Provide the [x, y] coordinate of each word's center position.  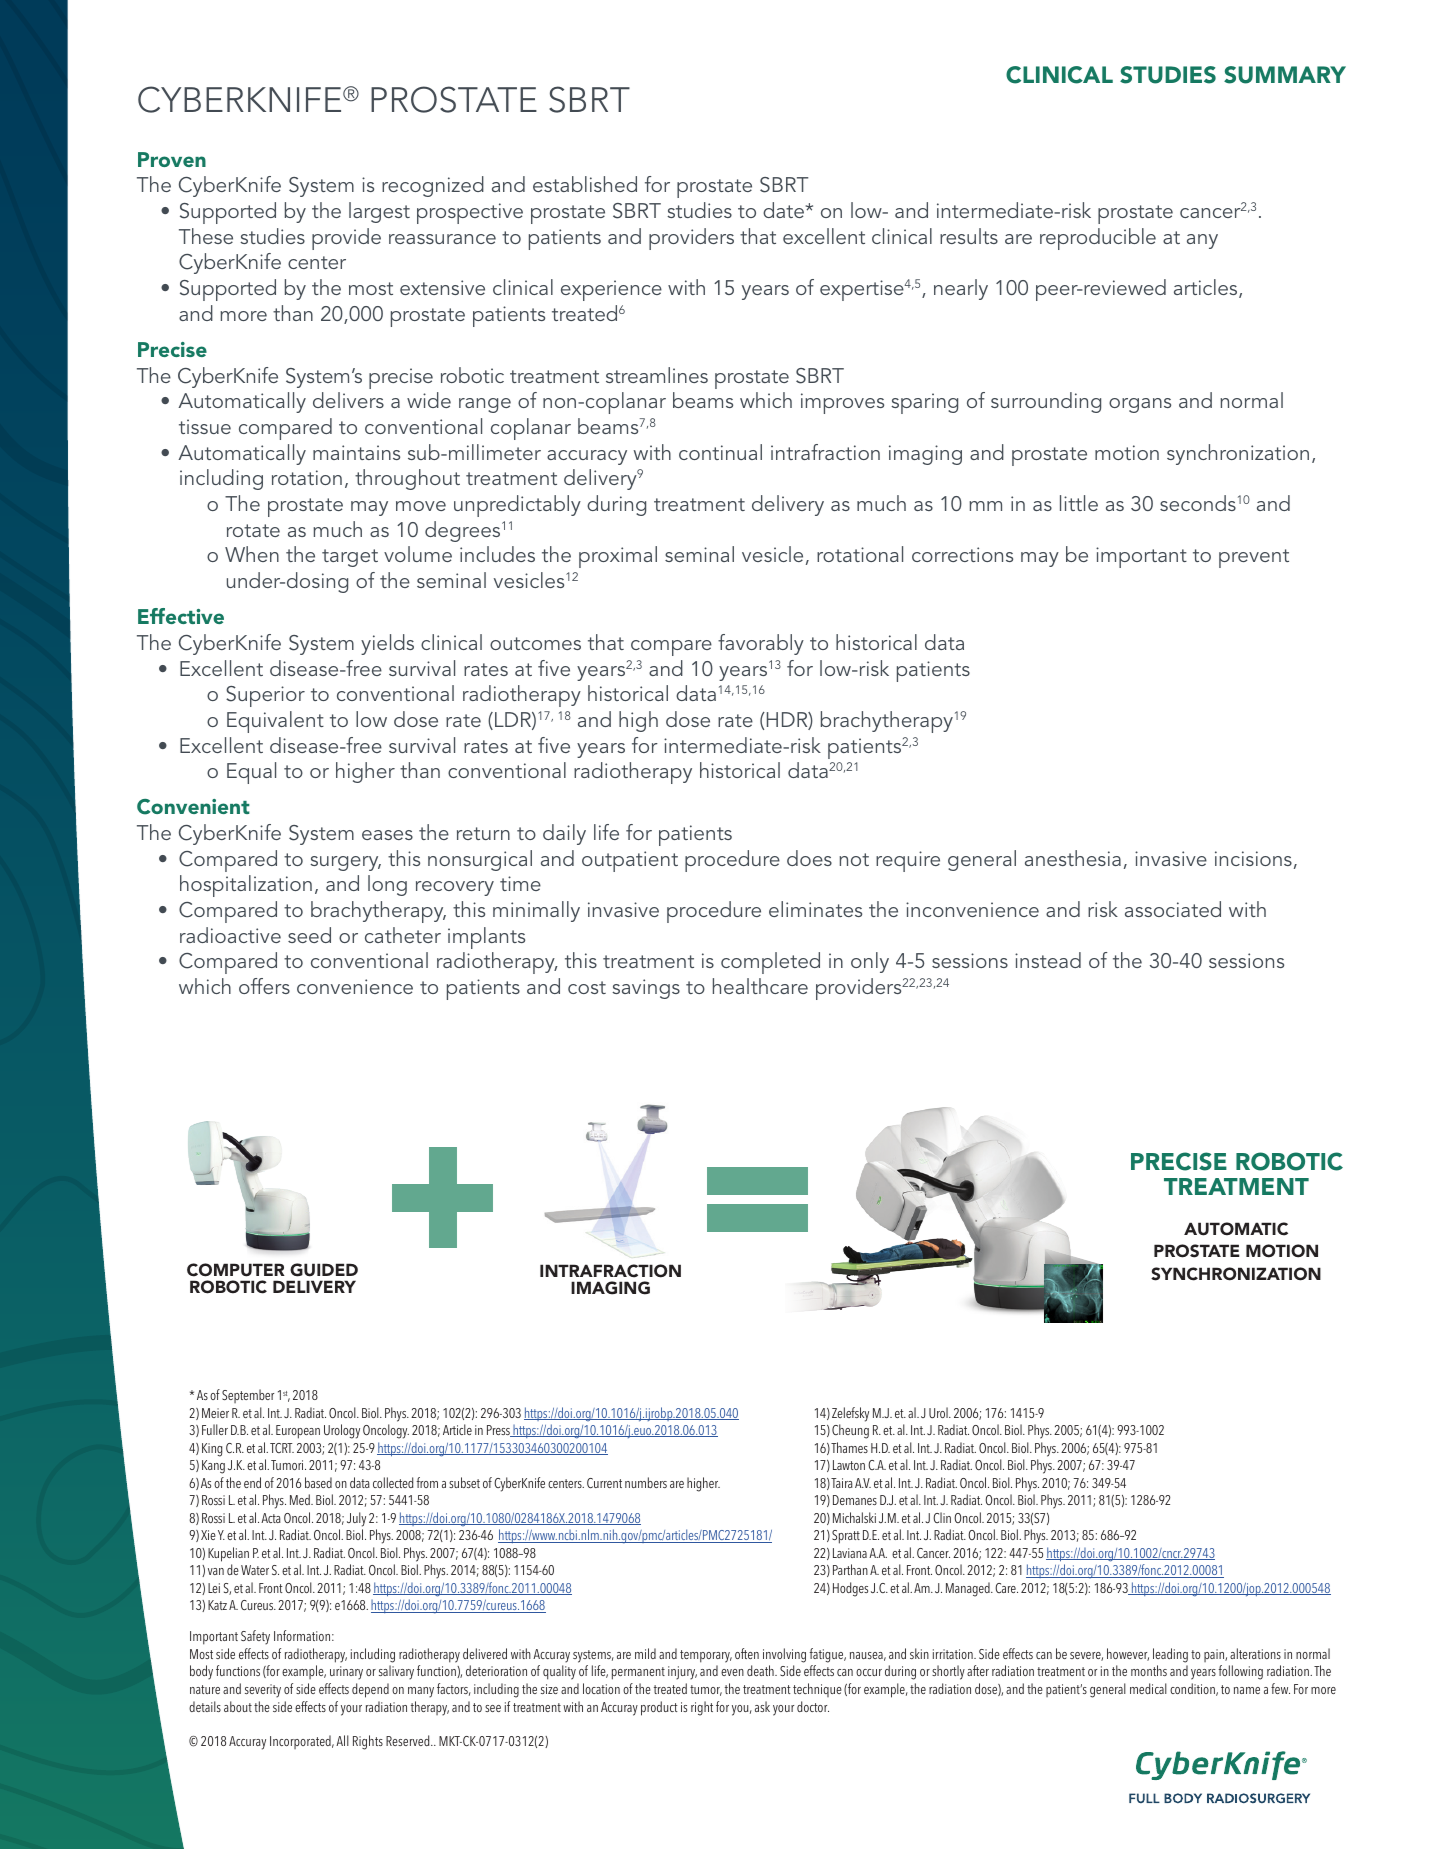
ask [762, 1706]
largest [379, 212]
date [783, 210]
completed [770, 963]
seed [309, 935]
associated [1173, 909]
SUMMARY [1285, 75]
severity [263, 1691]
